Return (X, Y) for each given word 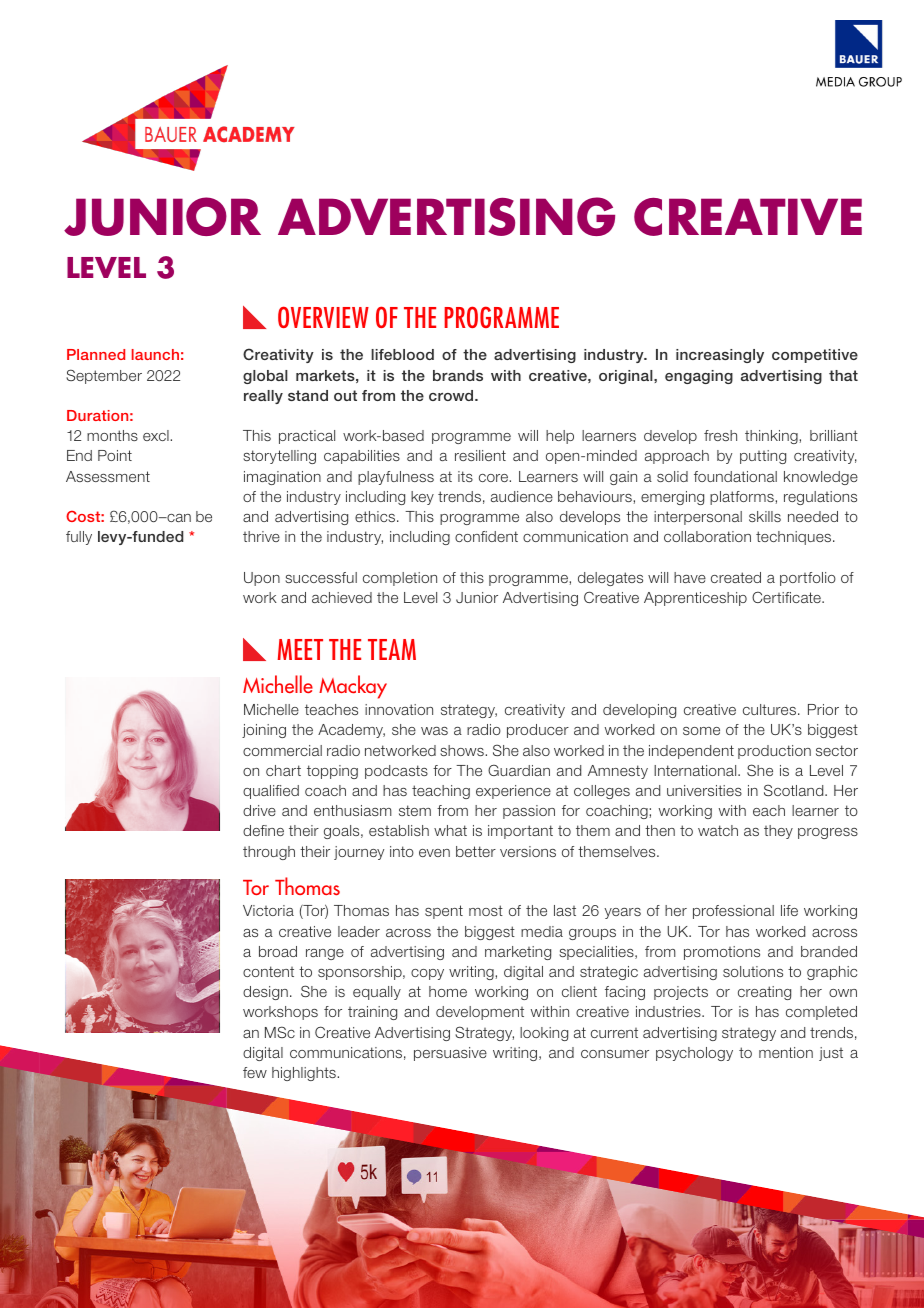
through (269, 853)
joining (264, 731)
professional (733, 912)
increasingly (720, 356)
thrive (261, 536)
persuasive (450, 1054)
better (476, 851)
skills (765, 516)
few (255, 1072)
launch (155, 354)
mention (786, 1052)
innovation (399, 709)
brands (458, 375)
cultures (771, 709)
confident (486, 536)
